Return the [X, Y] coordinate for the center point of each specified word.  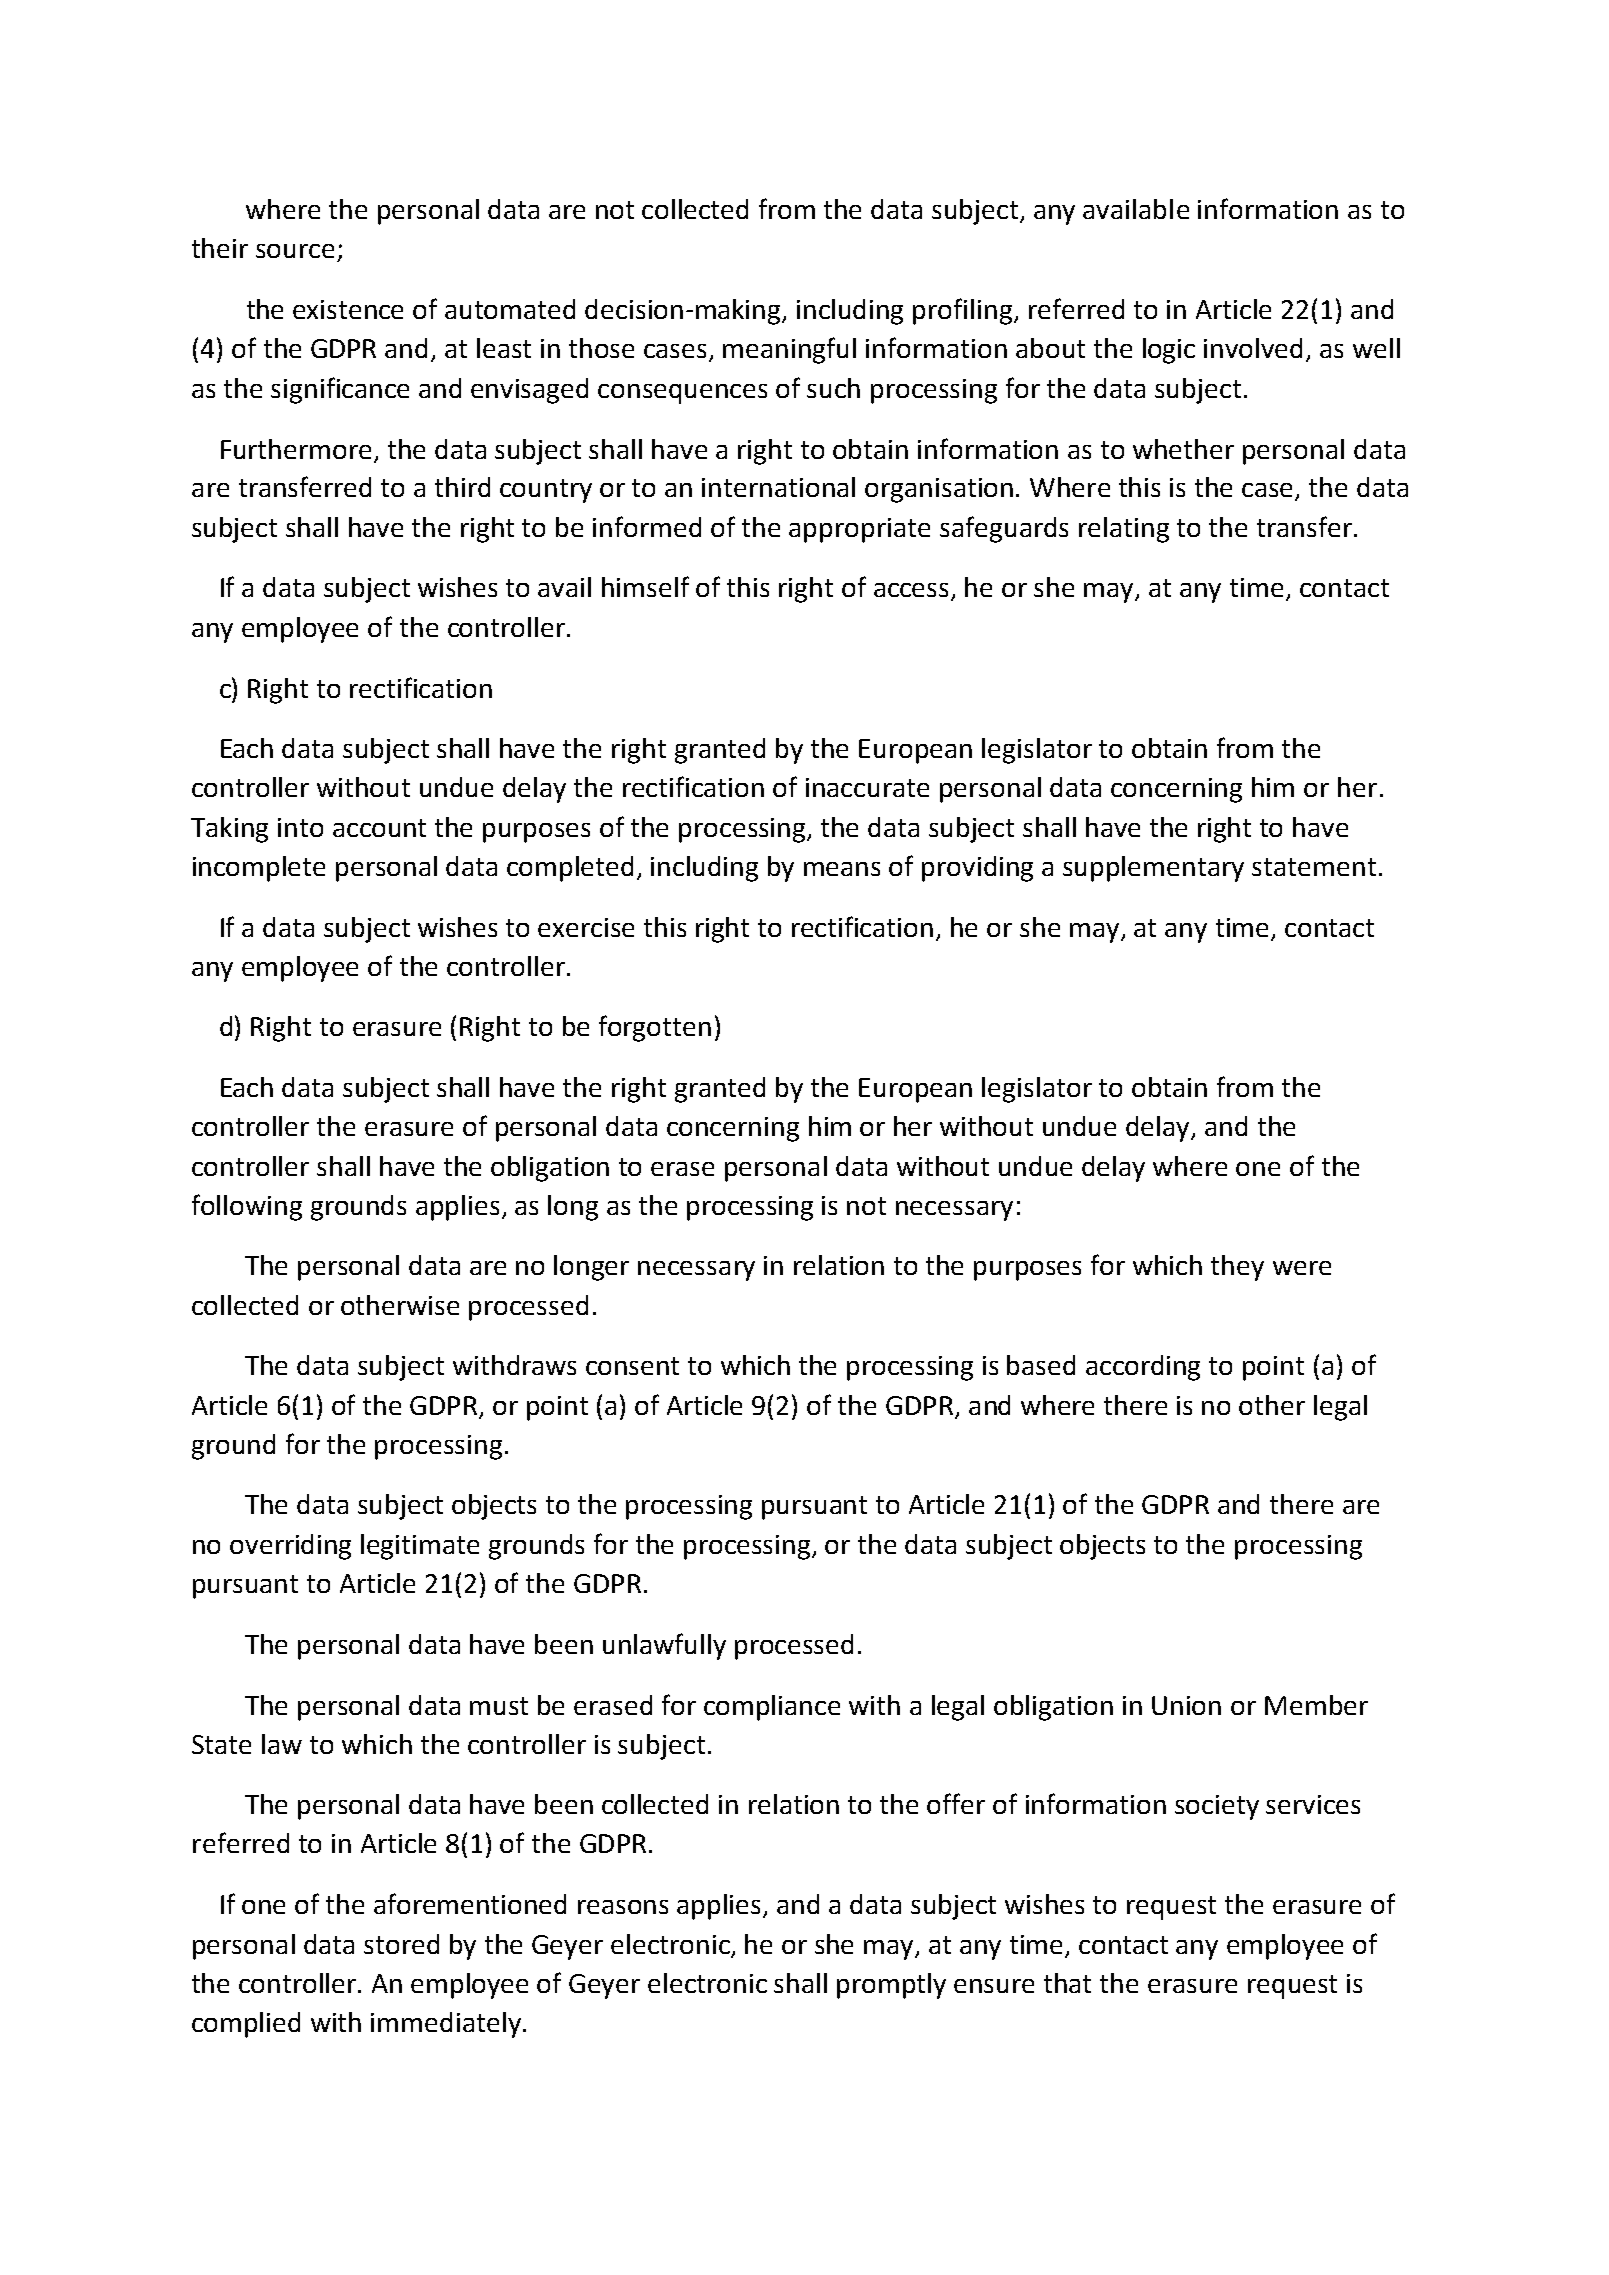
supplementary [1153, 869]
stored [401, 1944]
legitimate [420, 1547]
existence [348, 309]
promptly [891, 1986]
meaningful [789, 350]
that [1067, 1983]
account [379, 828]
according [1143, 1368]
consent [632, 1366]
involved [1253, 348]
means [842, 869]
